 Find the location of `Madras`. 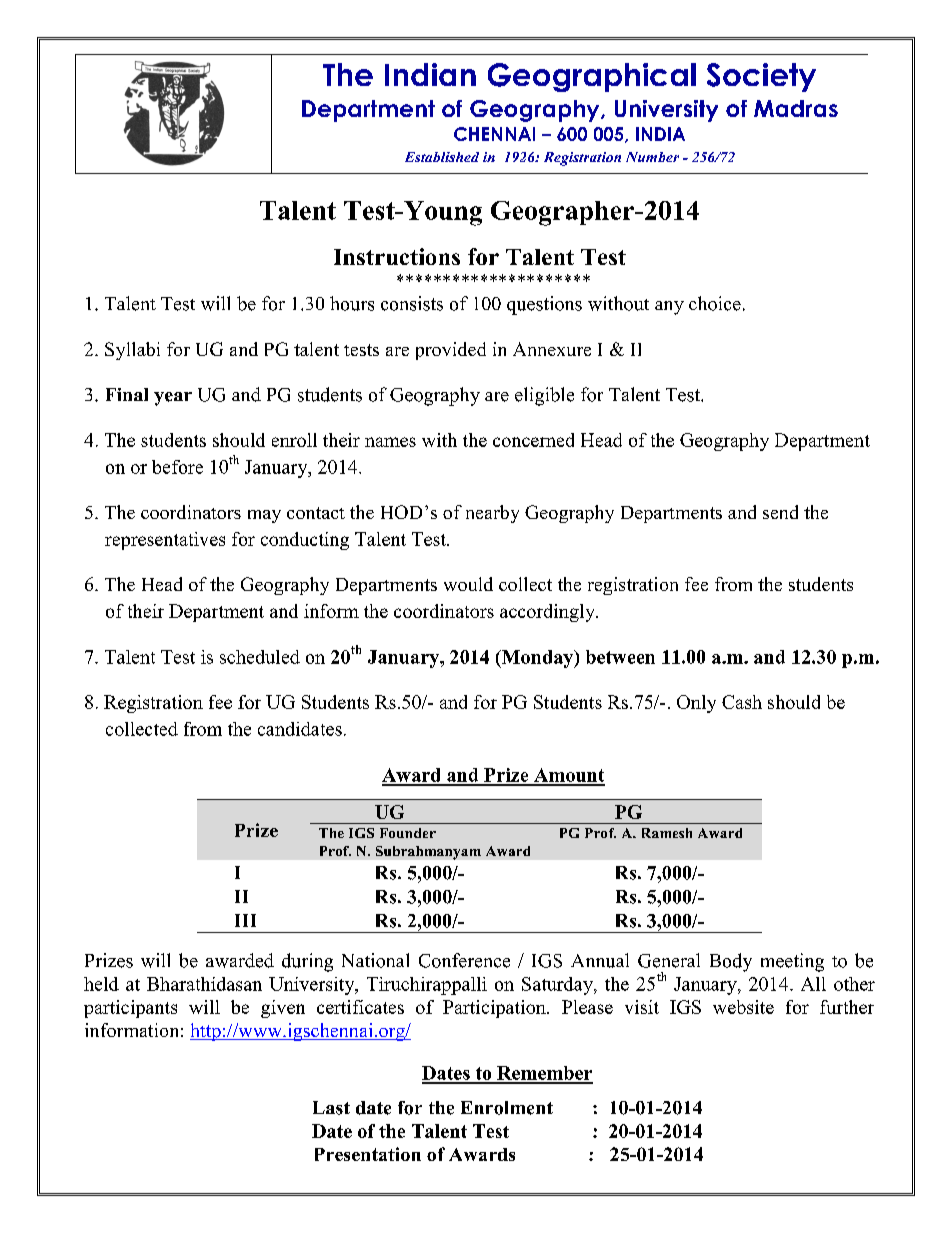

Madras is located at coordinates (796, 108).
